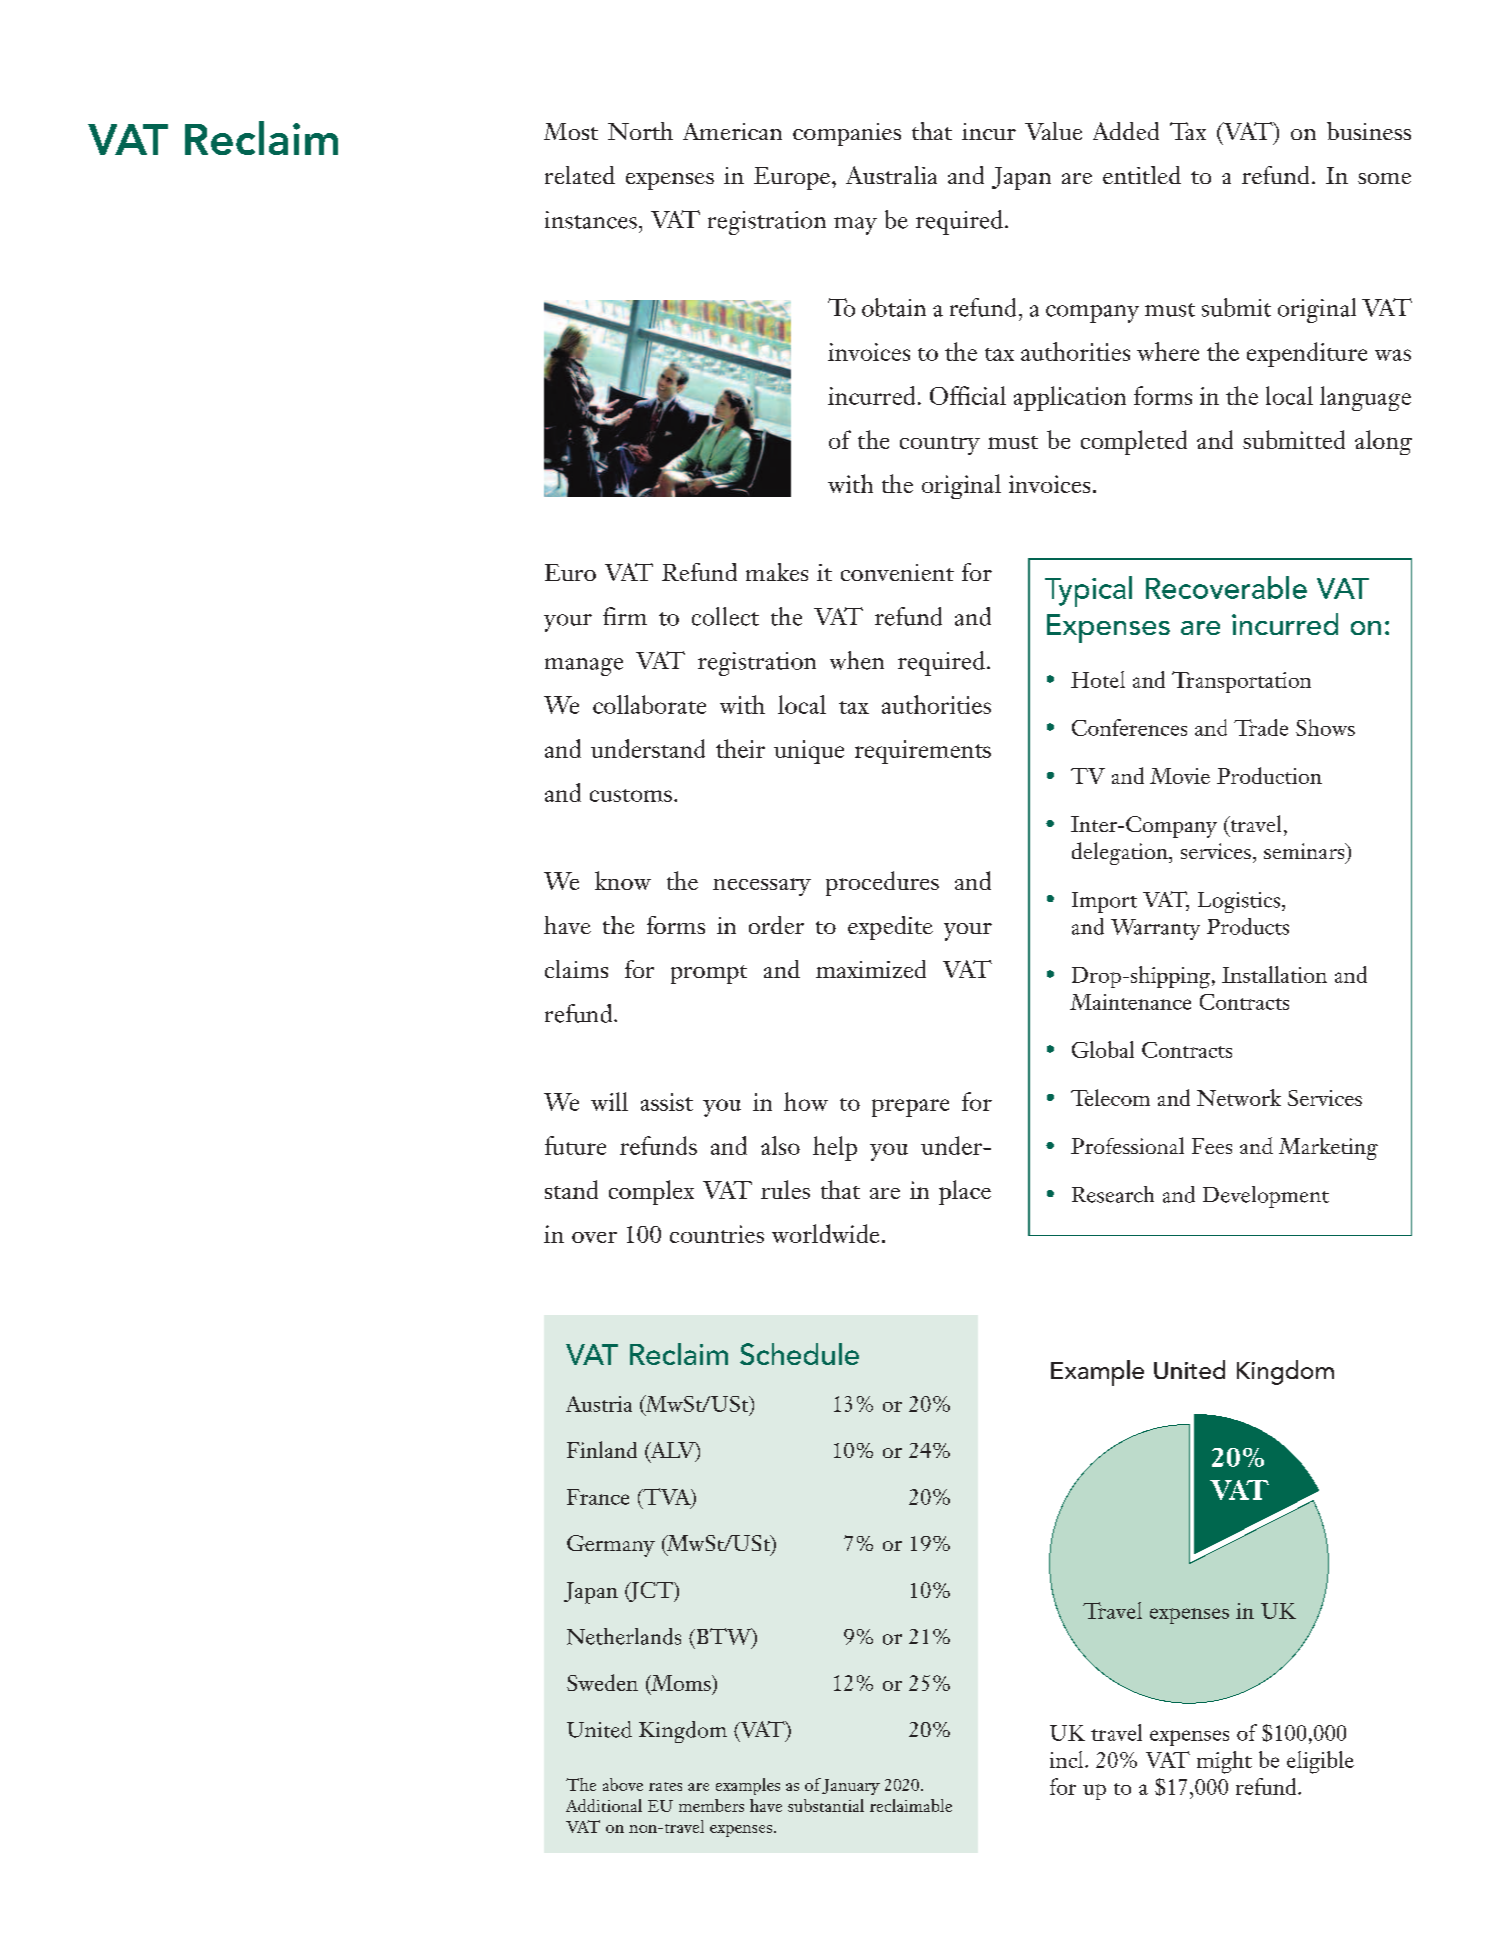 The width and height of the screenshot is (1500, 1941). Describe the element at coordinates (1369, 131) in the screenshot. I see `business` at that location.
